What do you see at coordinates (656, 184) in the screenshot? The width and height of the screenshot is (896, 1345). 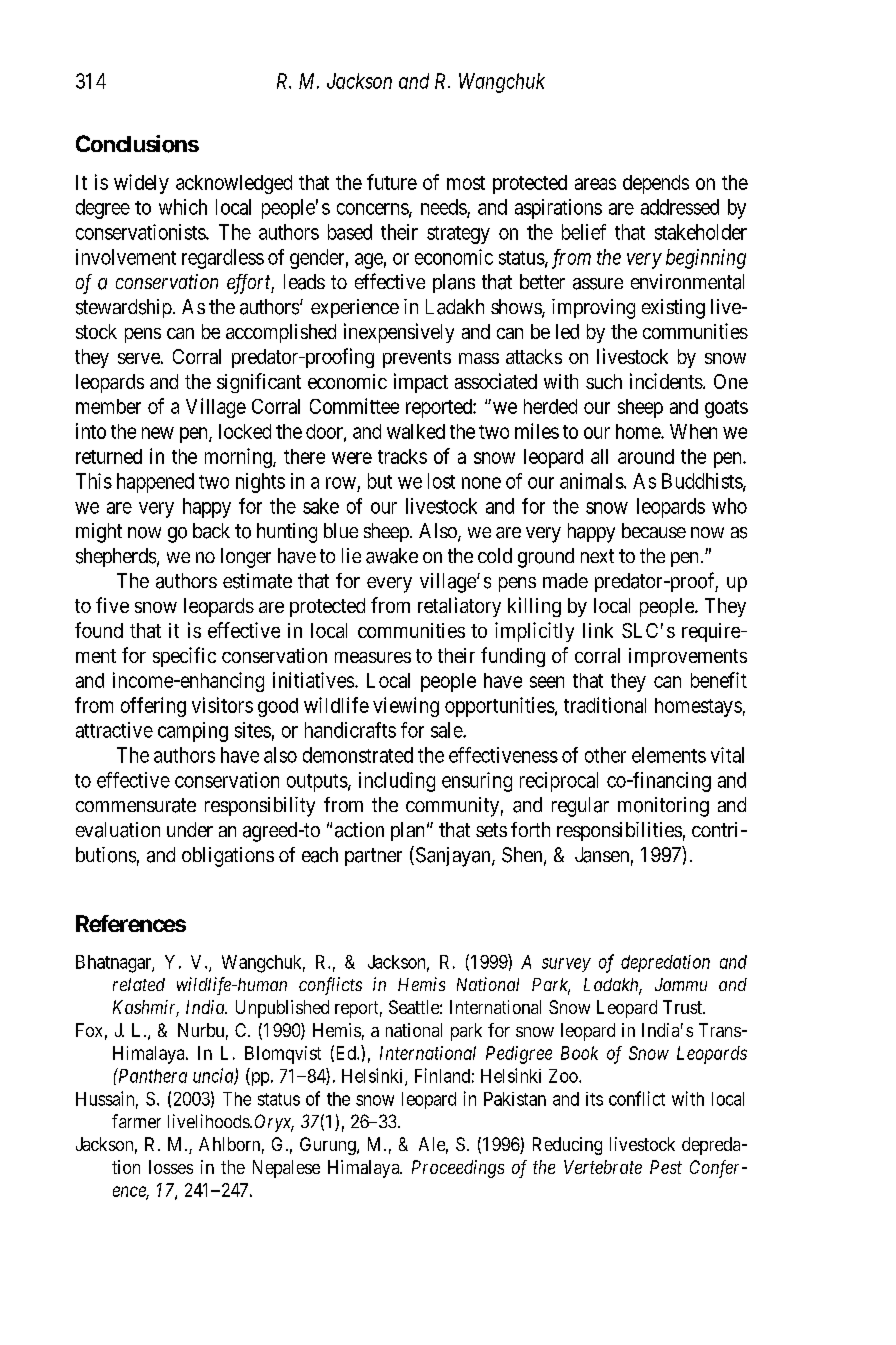 I see `depends` at bounding box center [656, 184].
